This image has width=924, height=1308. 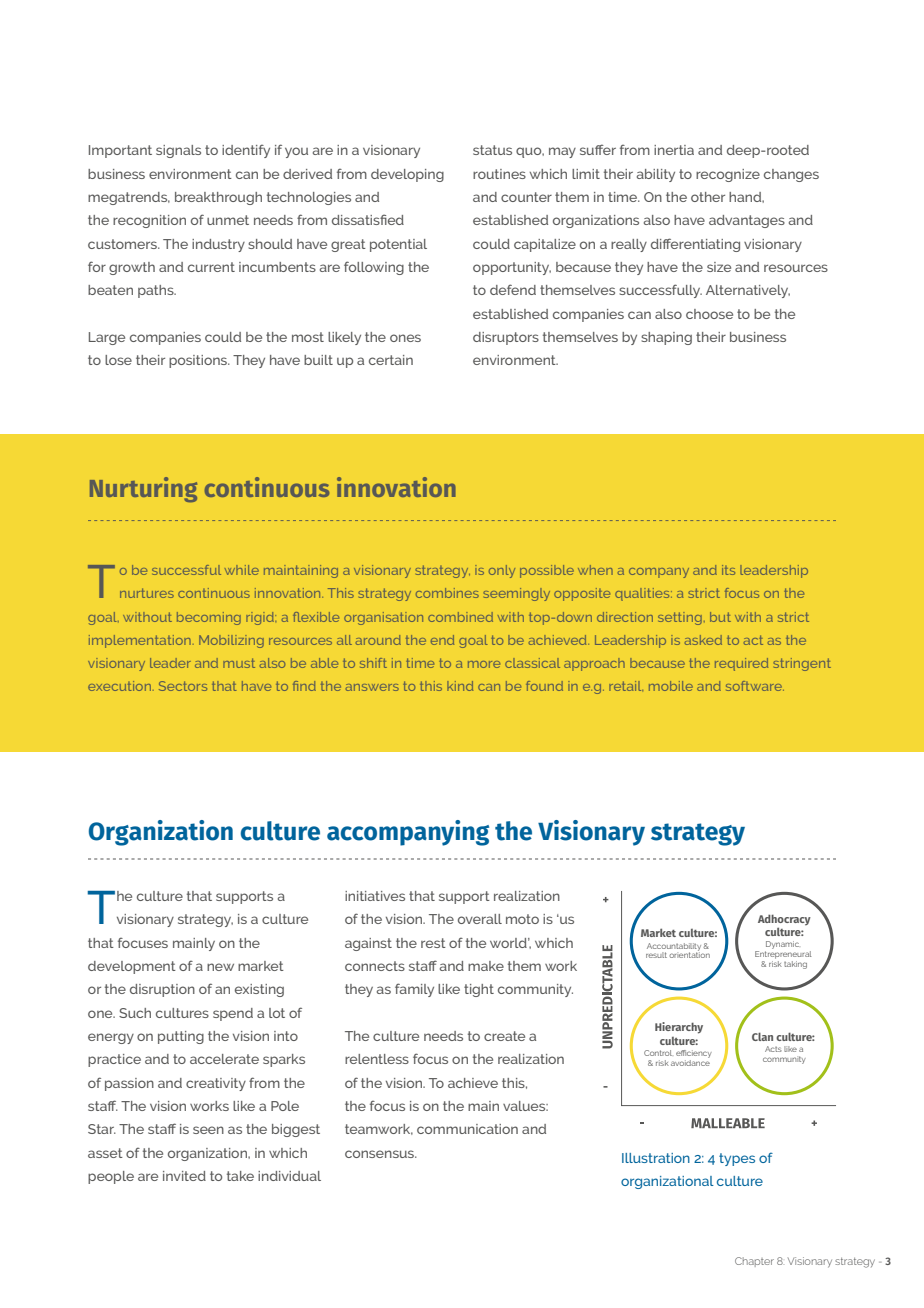 I want to click on signals, so click(x=178, y=151).
